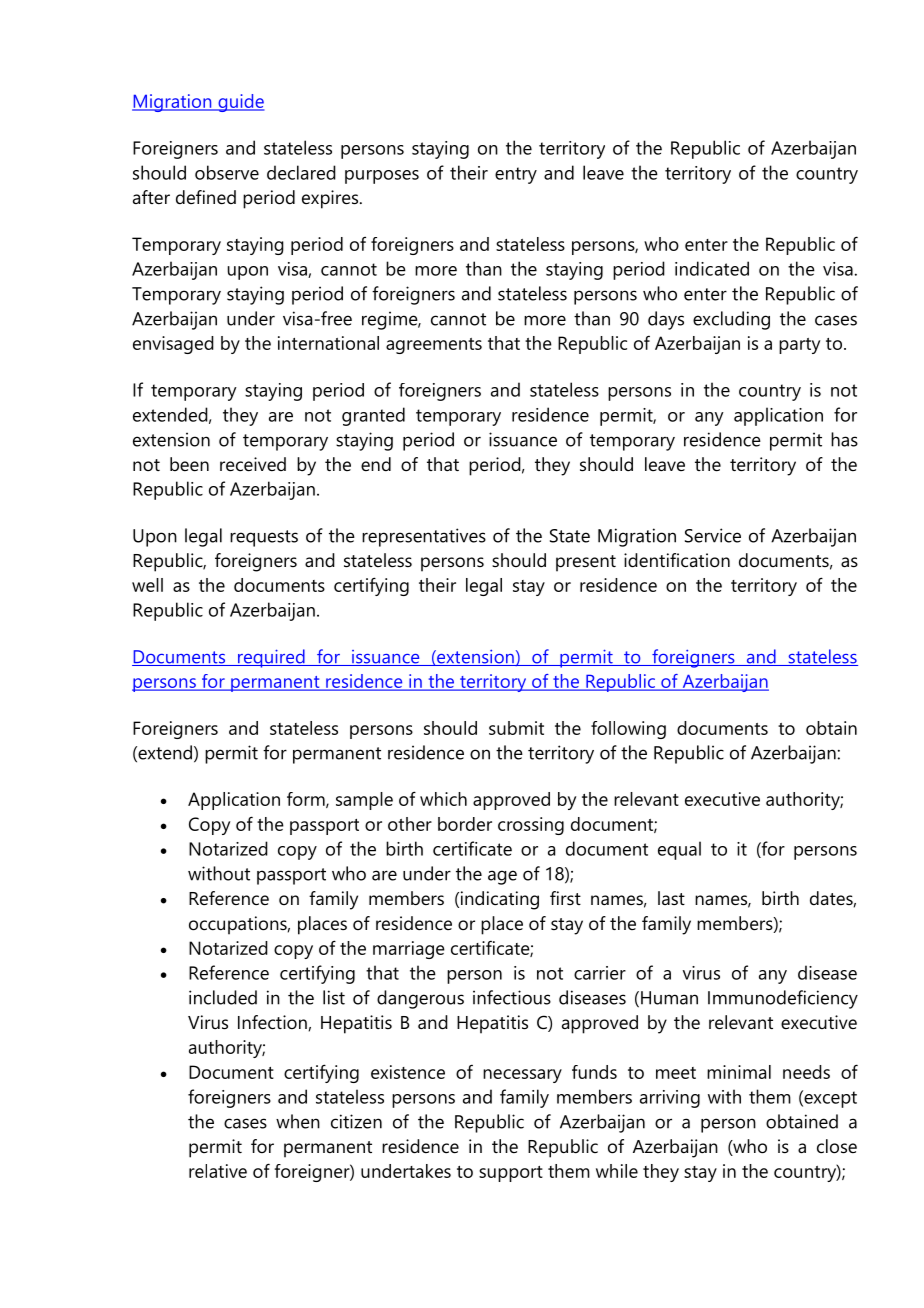  I want to click on submit, so click(516, 728).
